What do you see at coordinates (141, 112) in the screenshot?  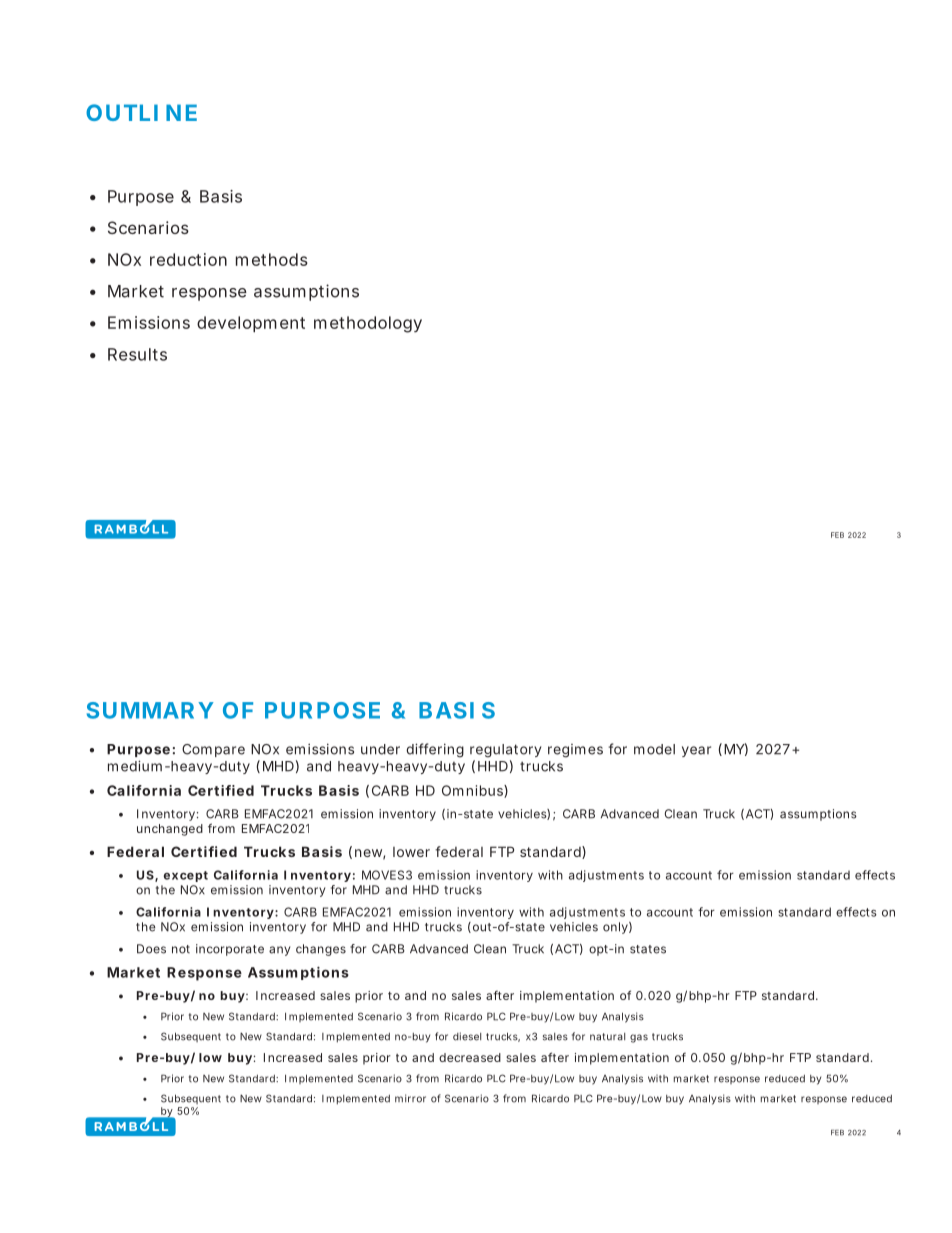 I see `OUTLINE` at bounding box center [141, 112].
